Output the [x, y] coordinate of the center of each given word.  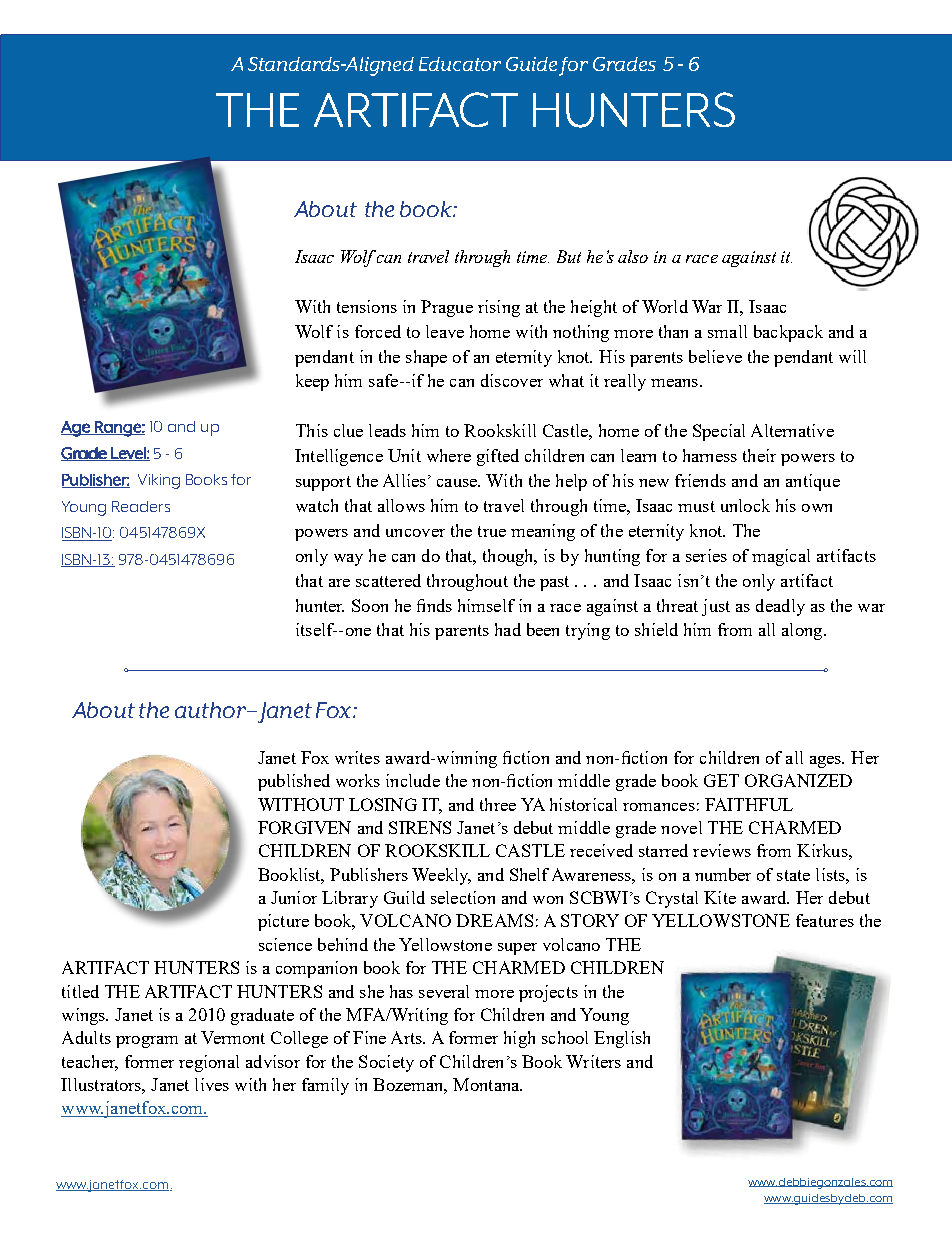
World [665, 306]
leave [445, 331]
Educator [460, 64]
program [147, 1042]
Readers [141, 506]
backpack [788, 333]
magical [781, 557]
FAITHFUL [749, 804]
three [498, 804]
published [294, 782]
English [622, 1039]
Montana [487, 1084]
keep [312, 382]
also [633, 256]
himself [486, 605]
